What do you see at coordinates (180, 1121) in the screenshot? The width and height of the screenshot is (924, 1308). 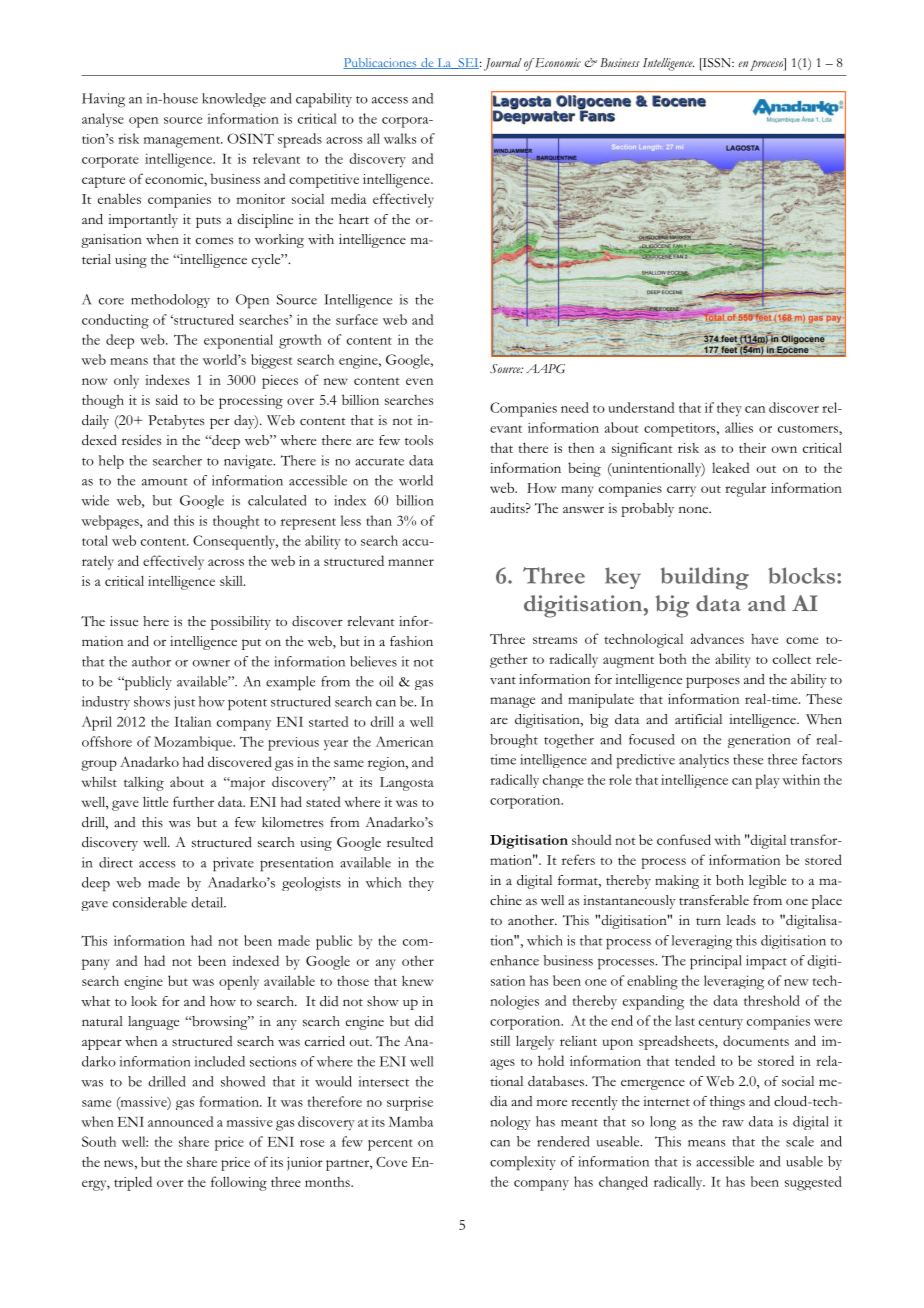 I see `announced` at bounding box center [180, 1121].
